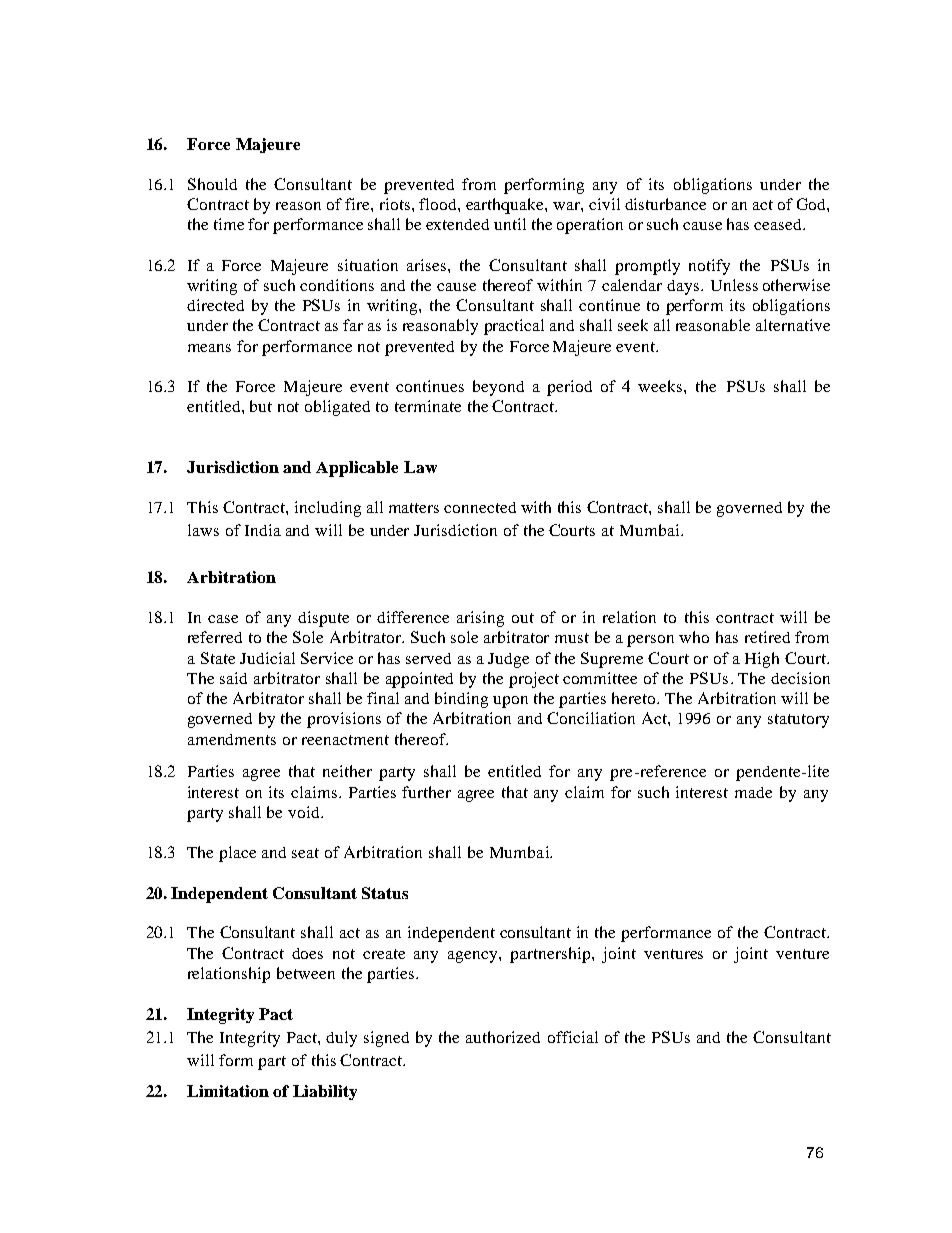  What do you see at coordinates (267, 658) in the screenshot?
I see `Judicial` at bounding box center [267, 658].
